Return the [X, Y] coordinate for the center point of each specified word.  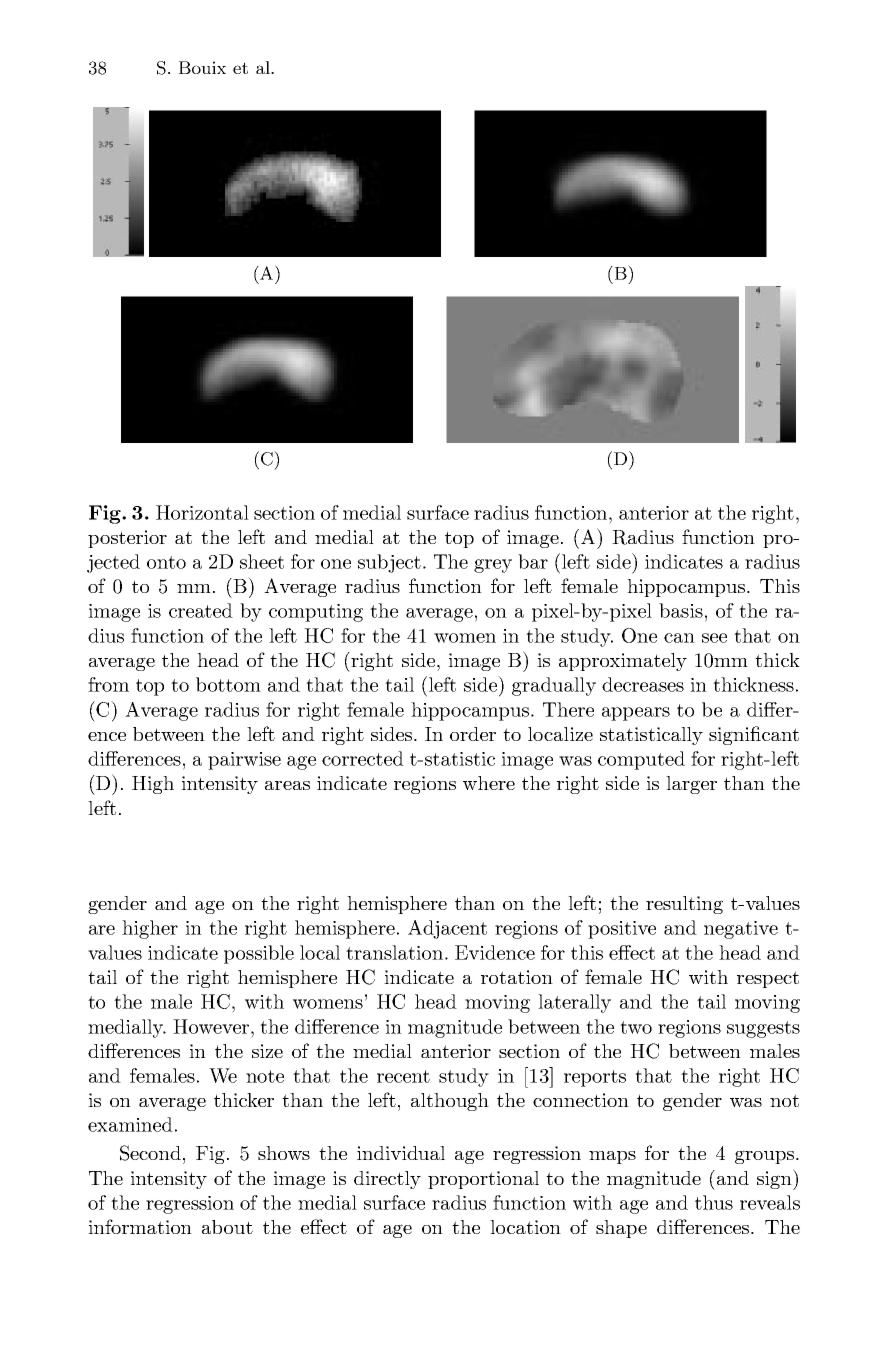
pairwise [244, 761]
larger [691, 785]
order [473, 734]
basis [681, 610]
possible [259, 954]
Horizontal [202, 512]
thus [714, 1202]
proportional [483, 1180]
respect [768, 979]
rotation [517, 977]
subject [389, 563]
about [227, 1227]
